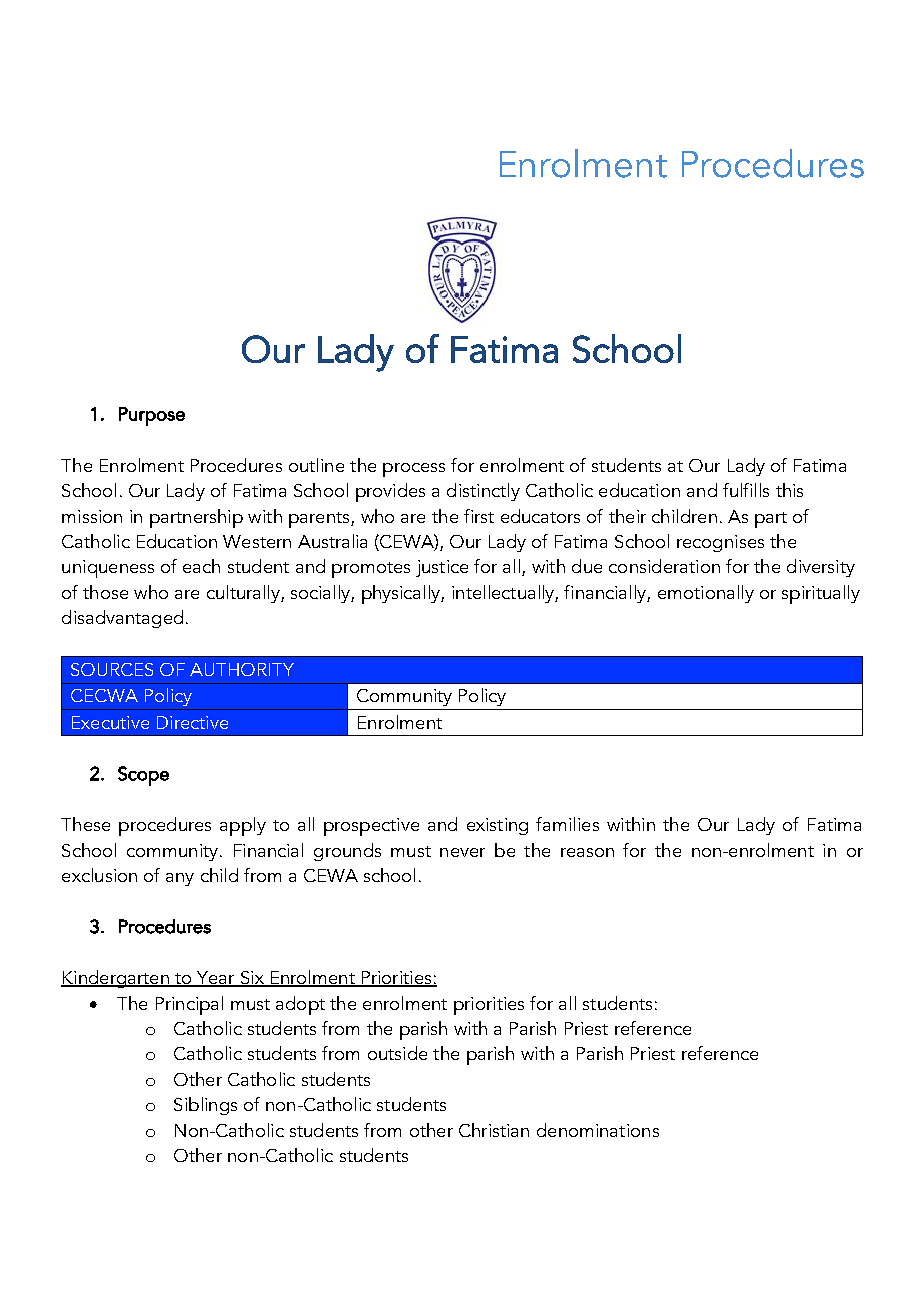 Image resolution: width=924 pixels, height=1308 pixels. I want to click on Year, so click(216, 979).
